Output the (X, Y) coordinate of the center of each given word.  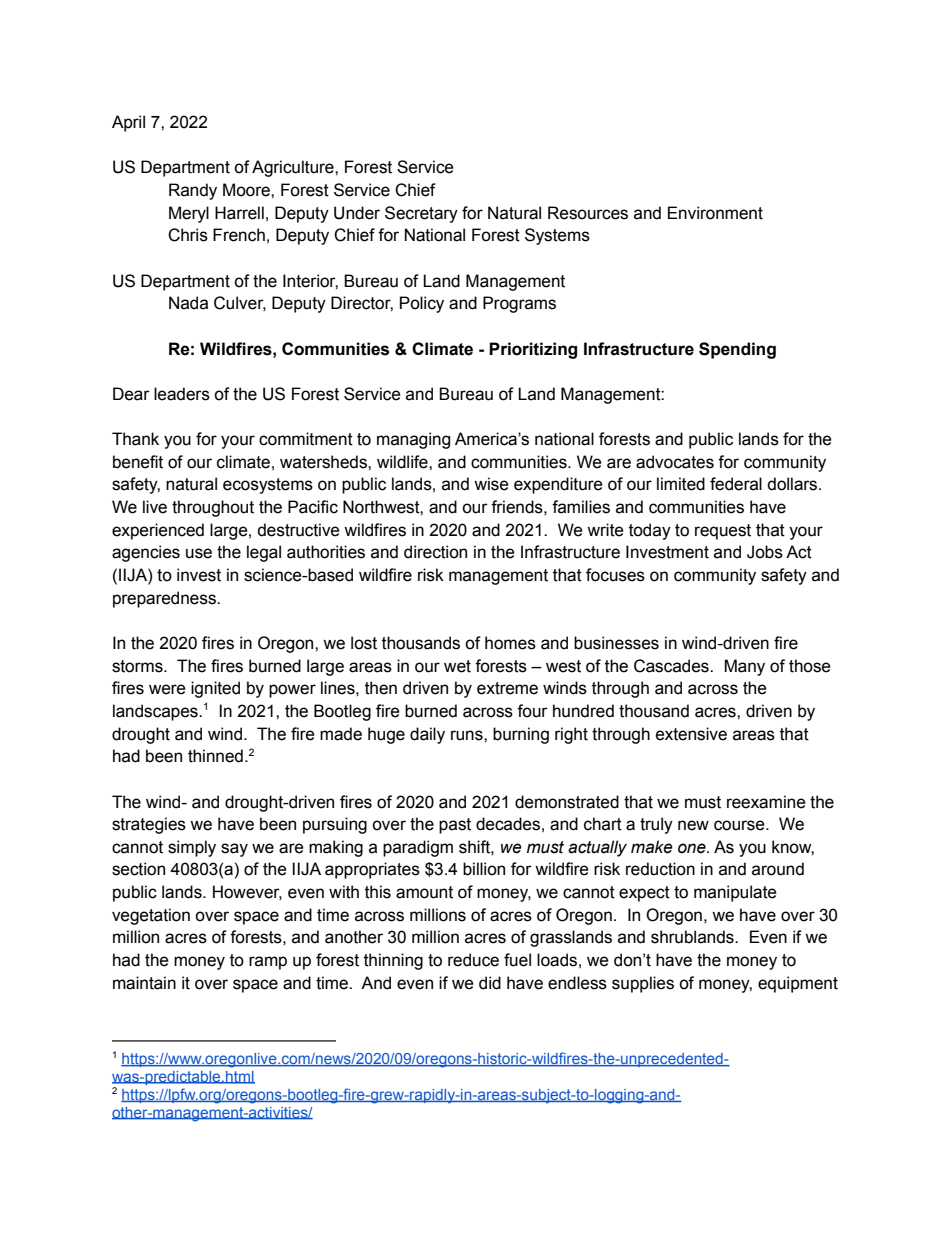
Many (744, 667)
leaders (182, 394)
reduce (473, 960)
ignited (215, 689)
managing (413, 440)
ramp (268, 963)
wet (457, 666)
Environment (715, 213)
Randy (193, 191)
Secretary (421, 214)
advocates (675, 462)
